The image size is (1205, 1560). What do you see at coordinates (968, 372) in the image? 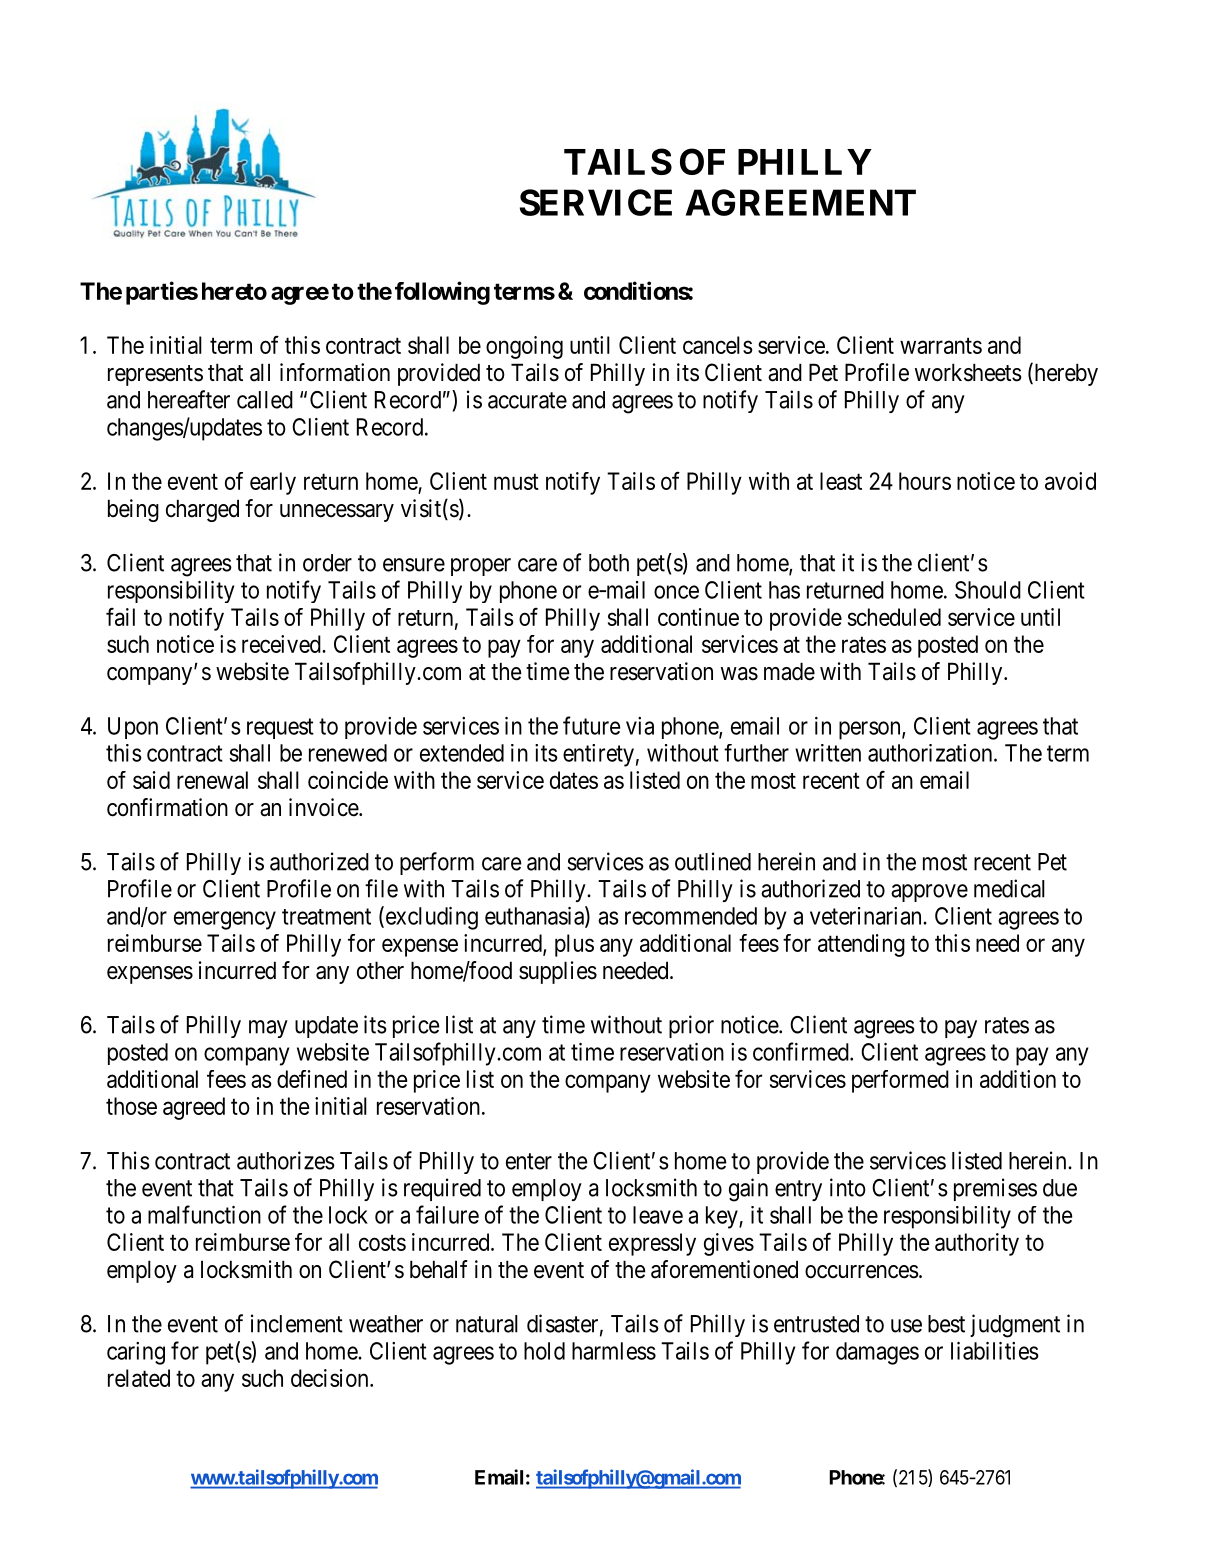
I see `worksheets` at bounding box center [968, 372].
